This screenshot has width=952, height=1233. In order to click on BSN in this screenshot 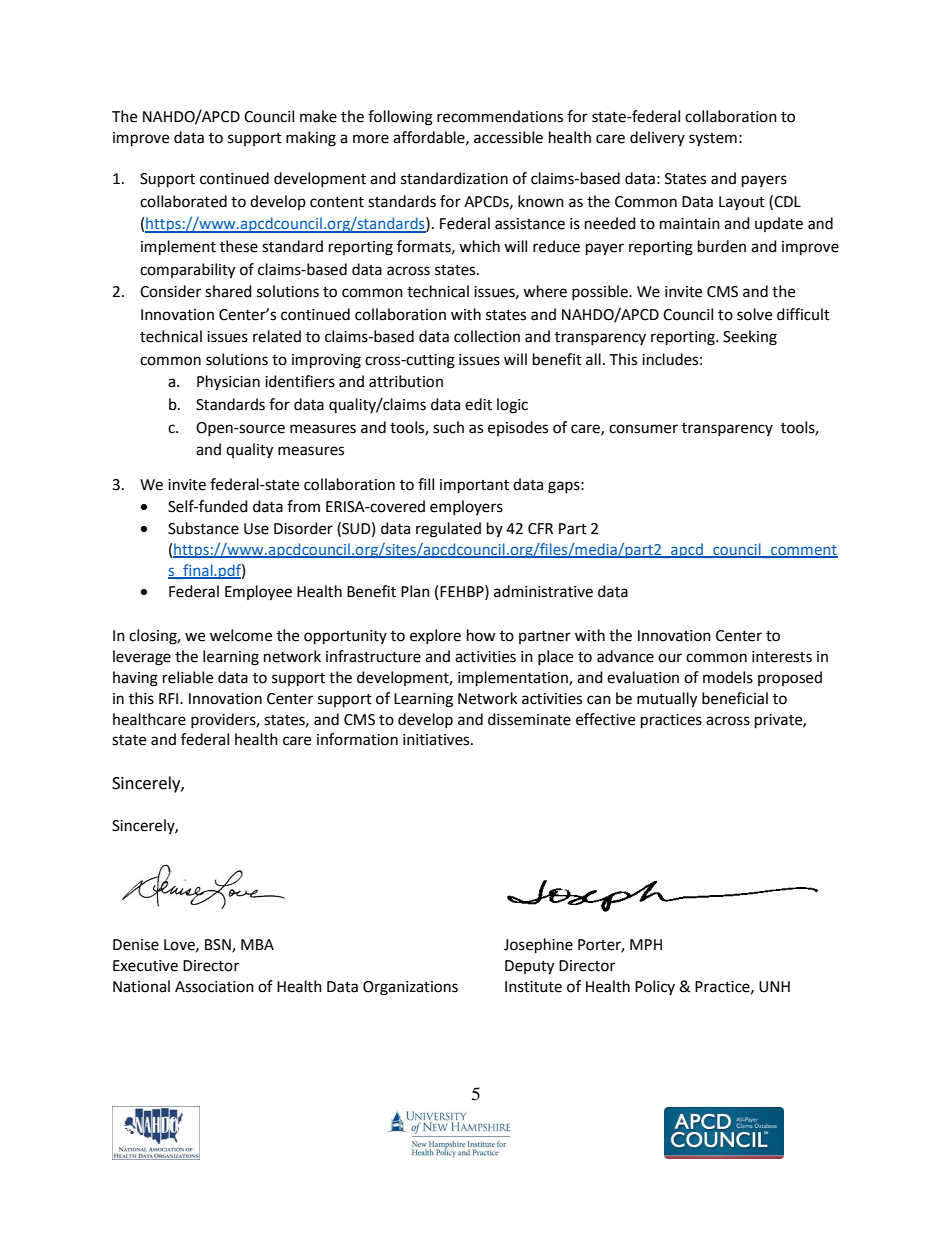, I will do `click(219, 946)`.
